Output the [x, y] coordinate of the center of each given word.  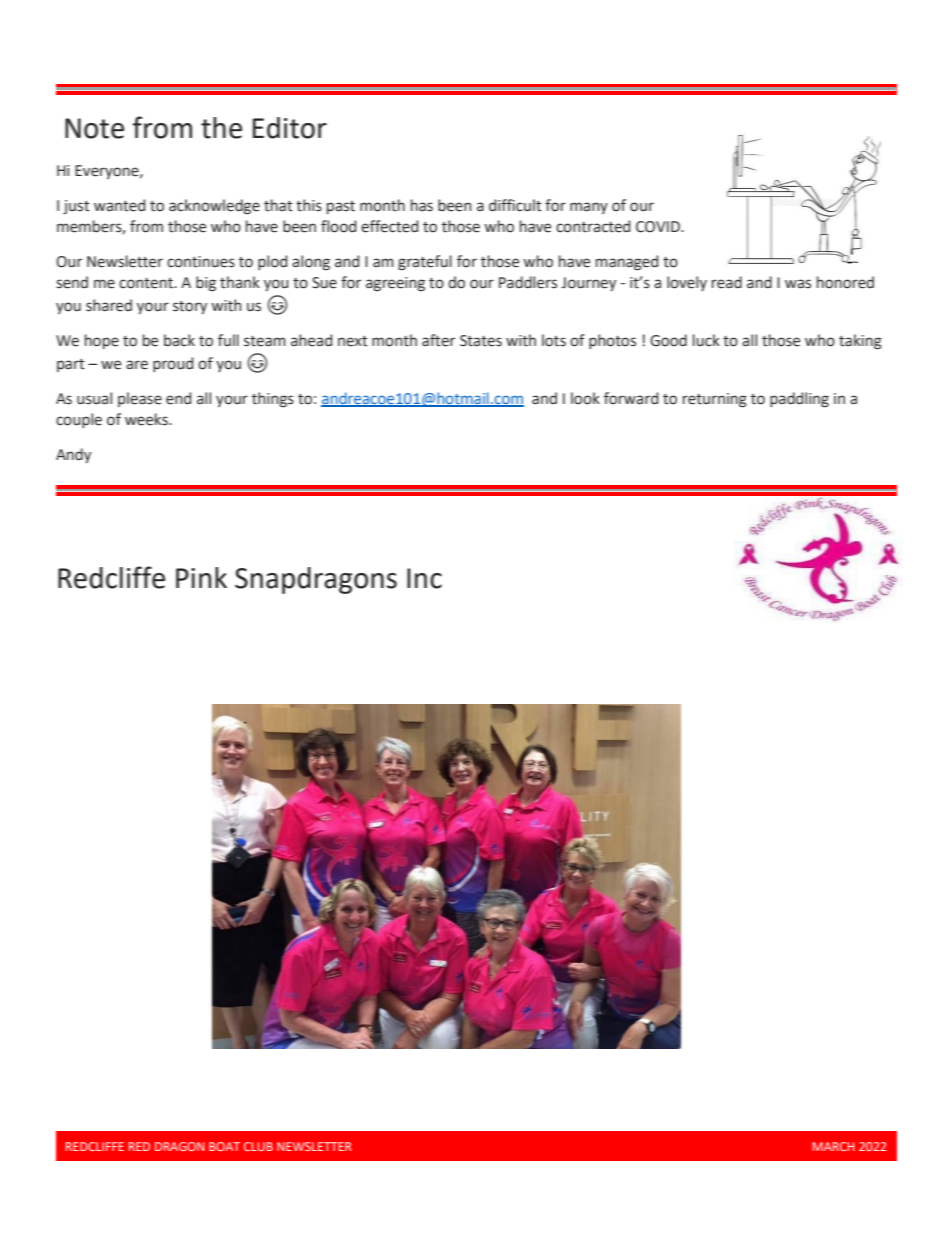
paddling [799, 400]
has [422, 205]
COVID [659, 227]
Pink [201, 577]
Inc [424, 578]
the [221, 128]
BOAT [224, 1146]
